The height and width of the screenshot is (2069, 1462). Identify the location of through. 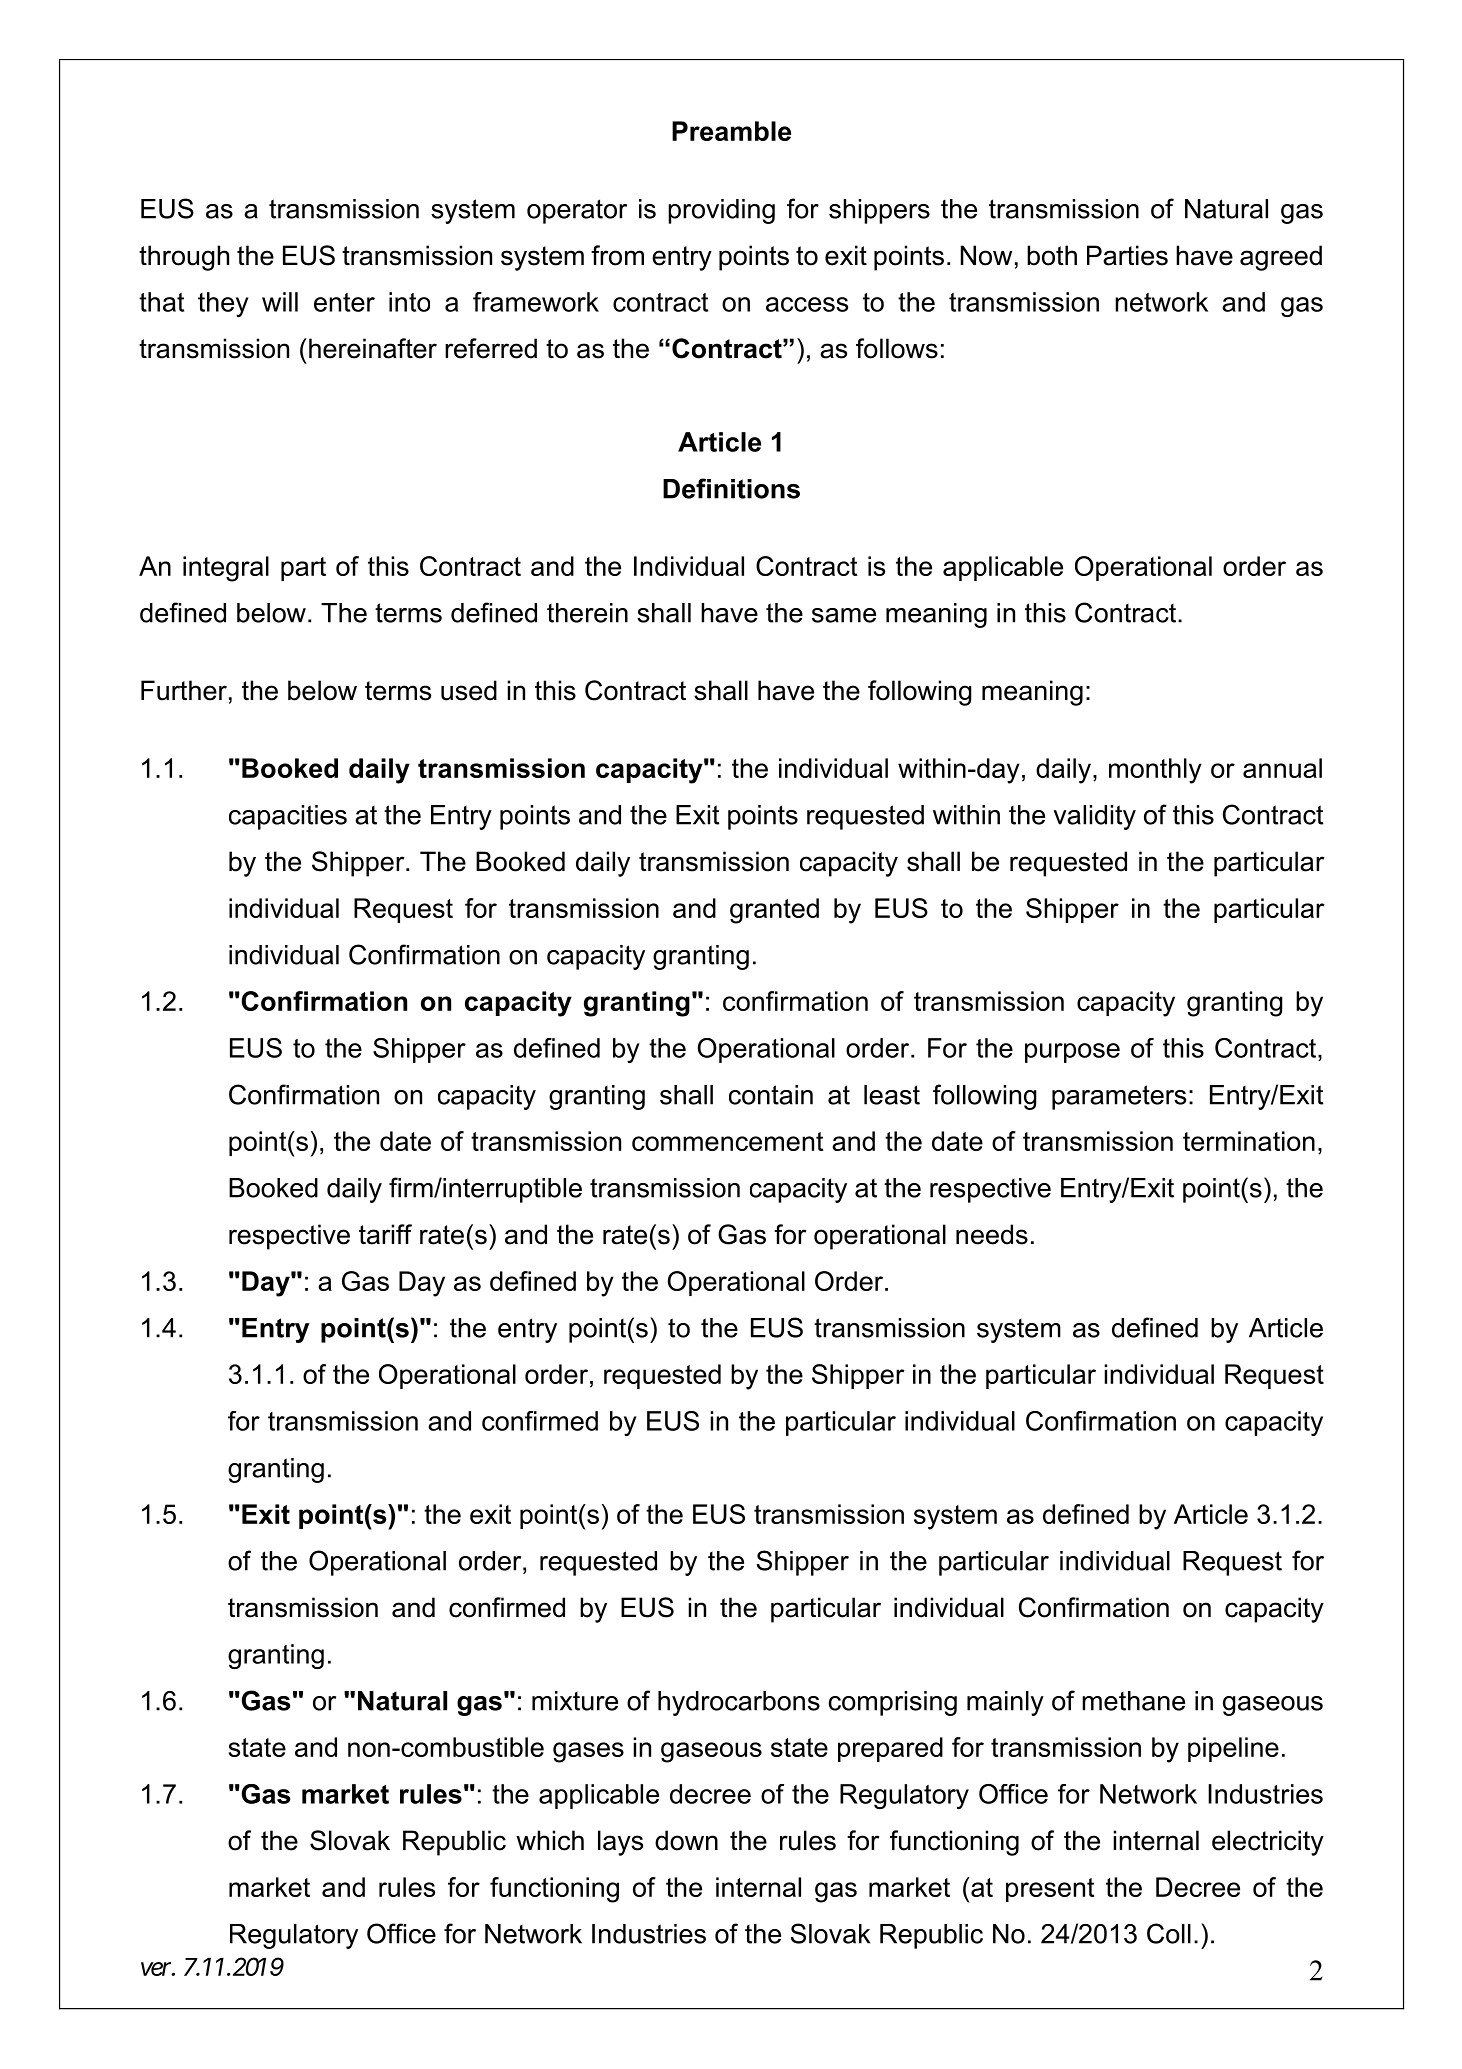
(184, 258).
